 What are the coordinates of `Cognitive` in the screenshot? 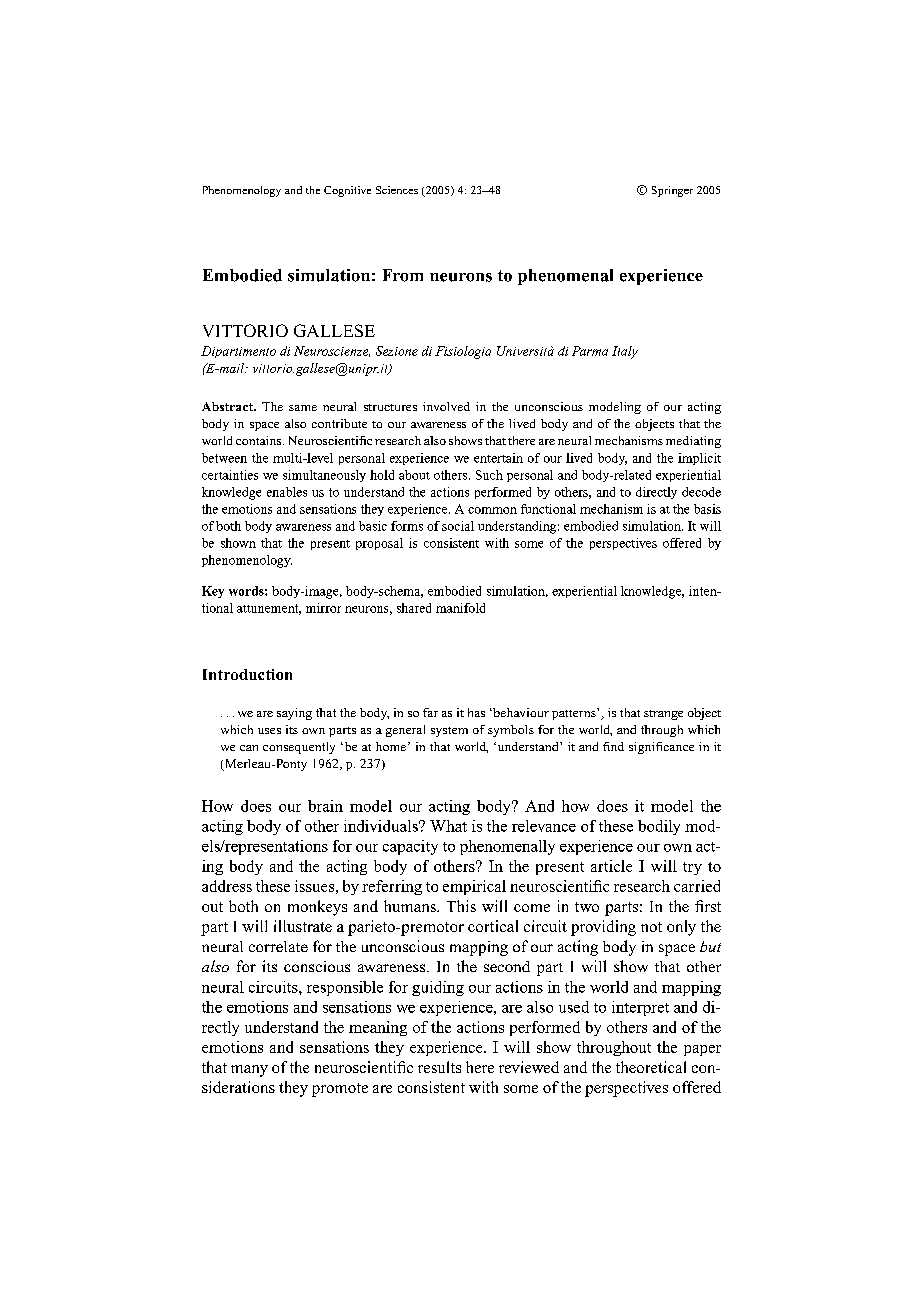 It's located at (347, 191).
